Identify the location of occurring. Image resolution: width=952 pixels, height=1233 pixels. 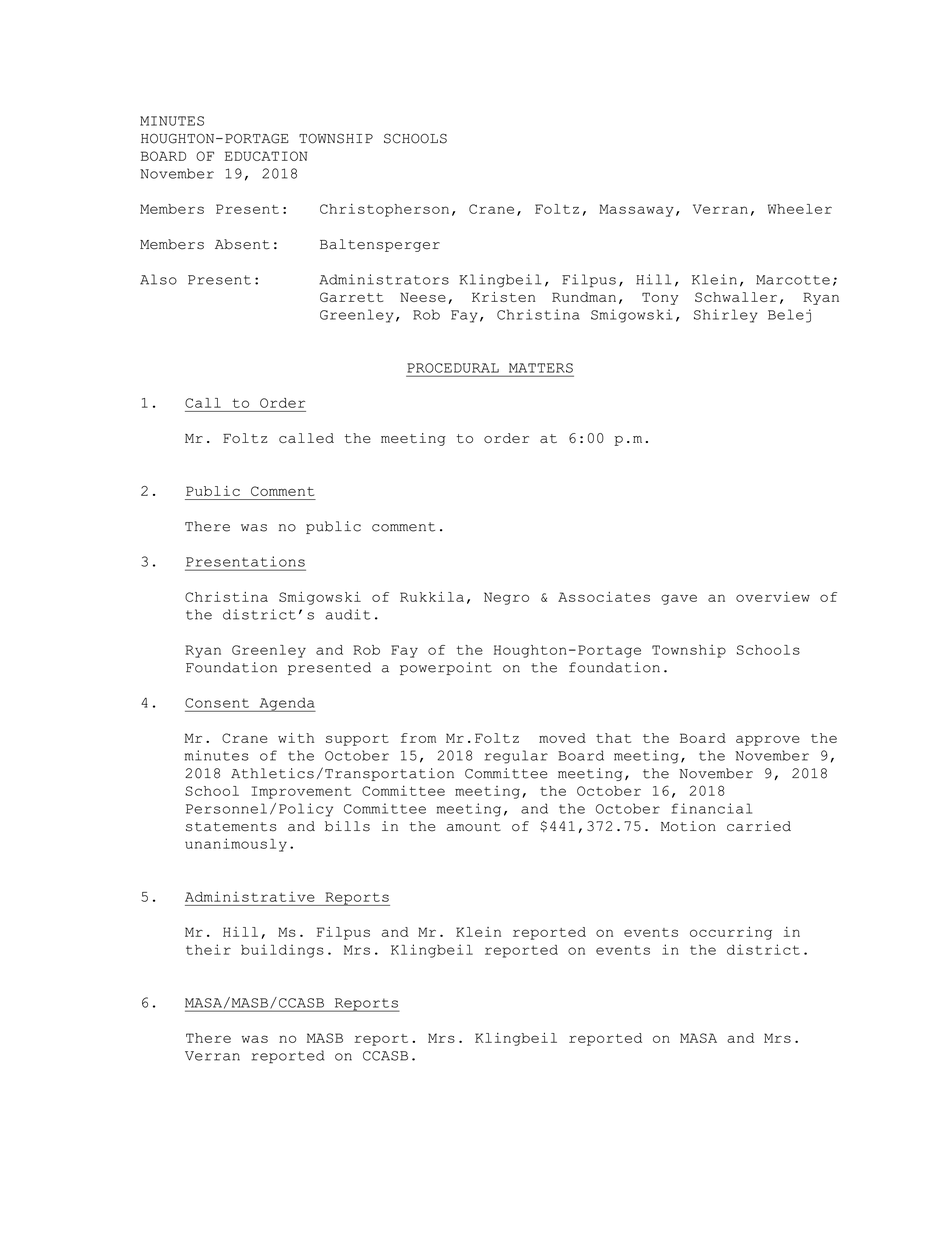
(731, 933).
